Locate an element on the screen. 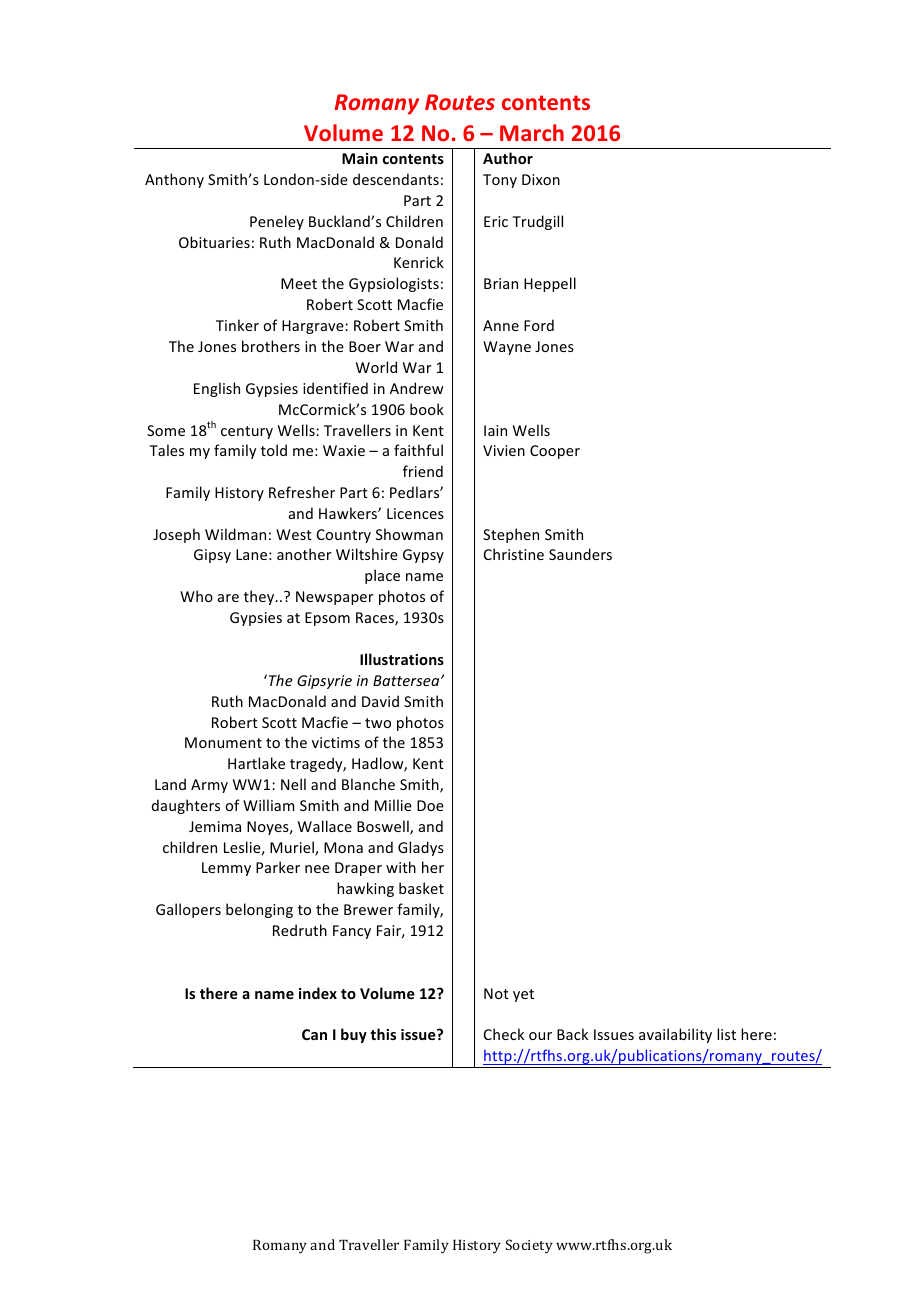  availability is located at coordinates (675, 1035).
